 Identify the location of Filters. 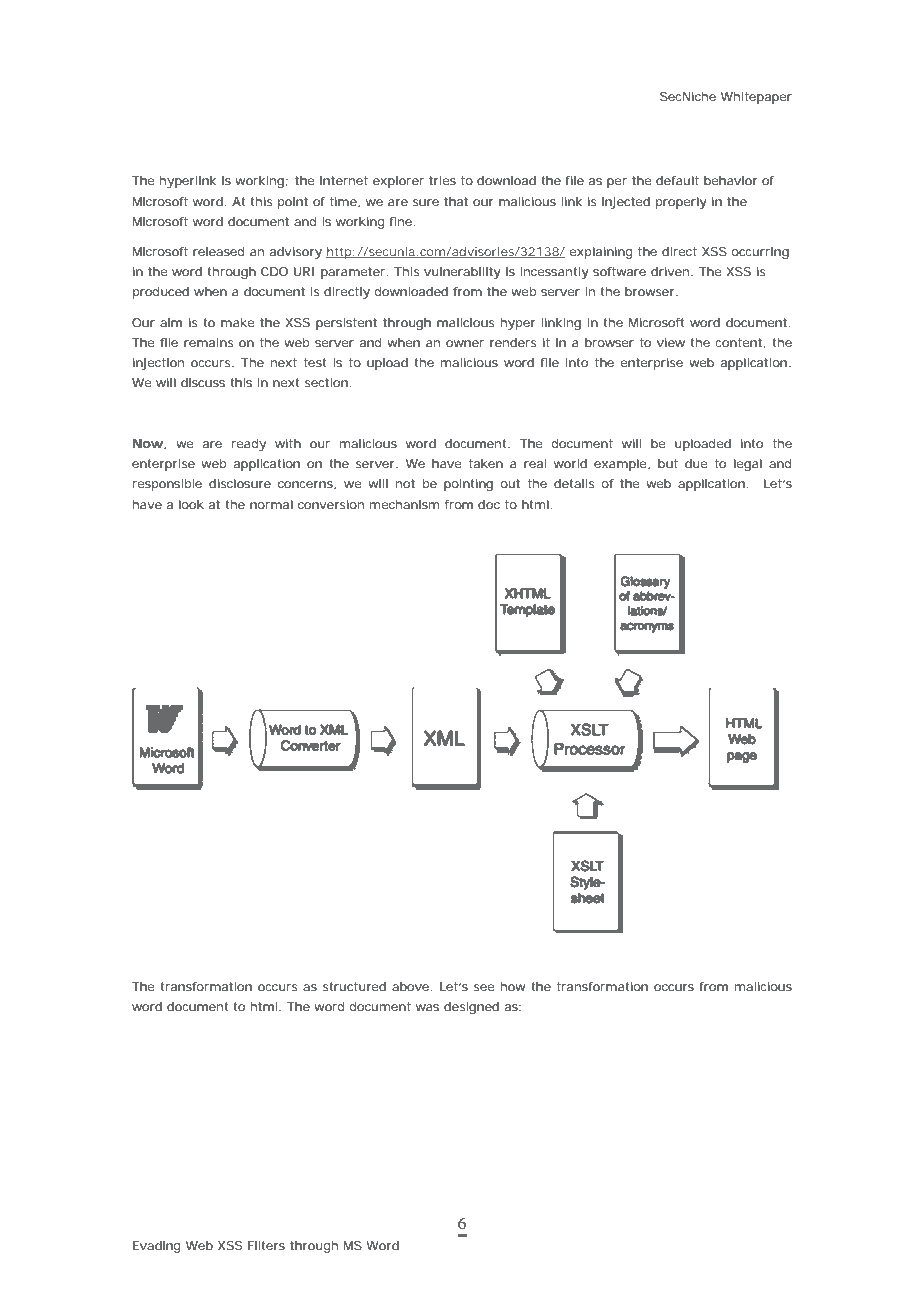
(266, 1245).
